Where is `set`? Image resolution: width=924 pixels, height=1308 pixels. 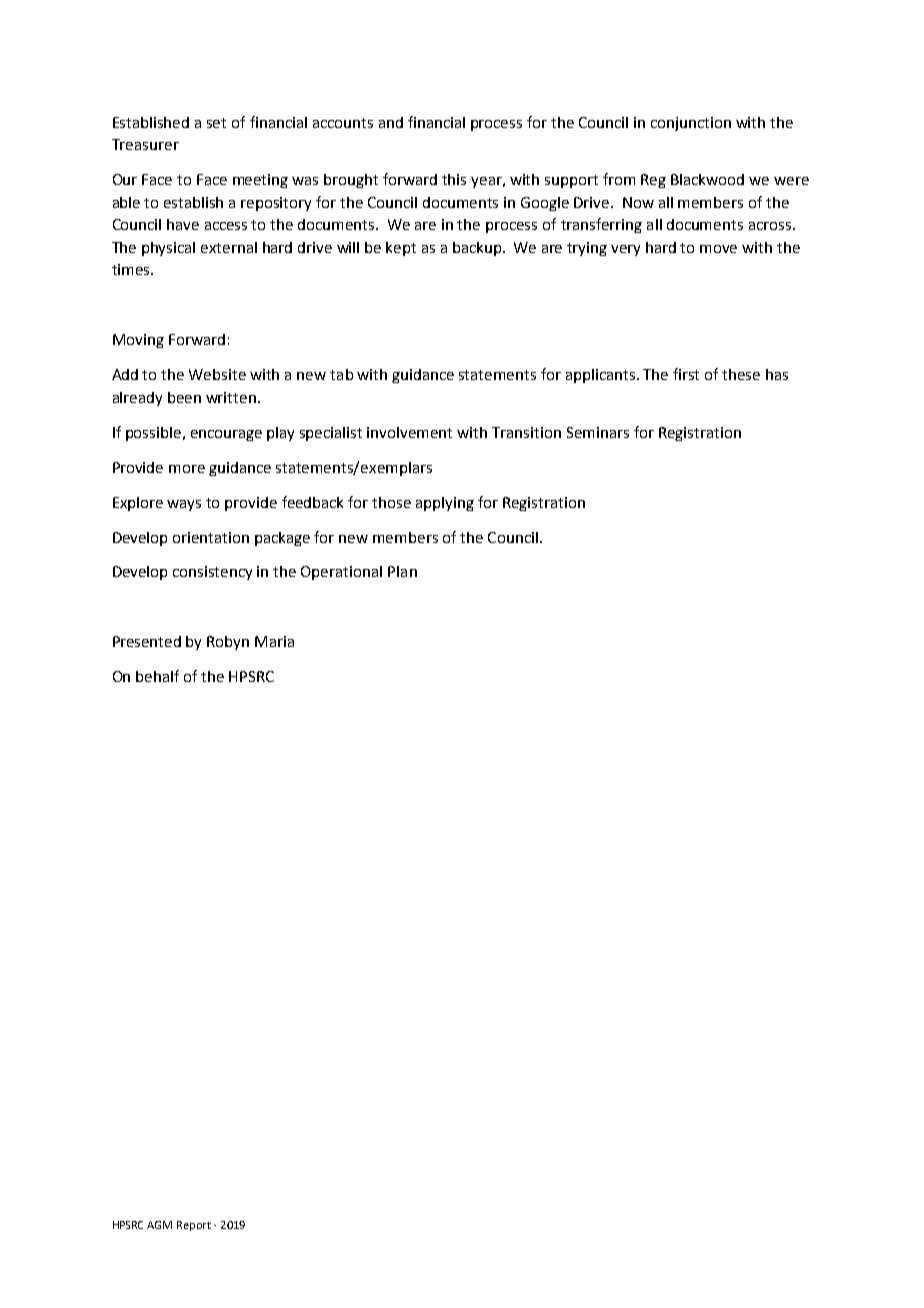 set is located at coordinates (216, 123).
